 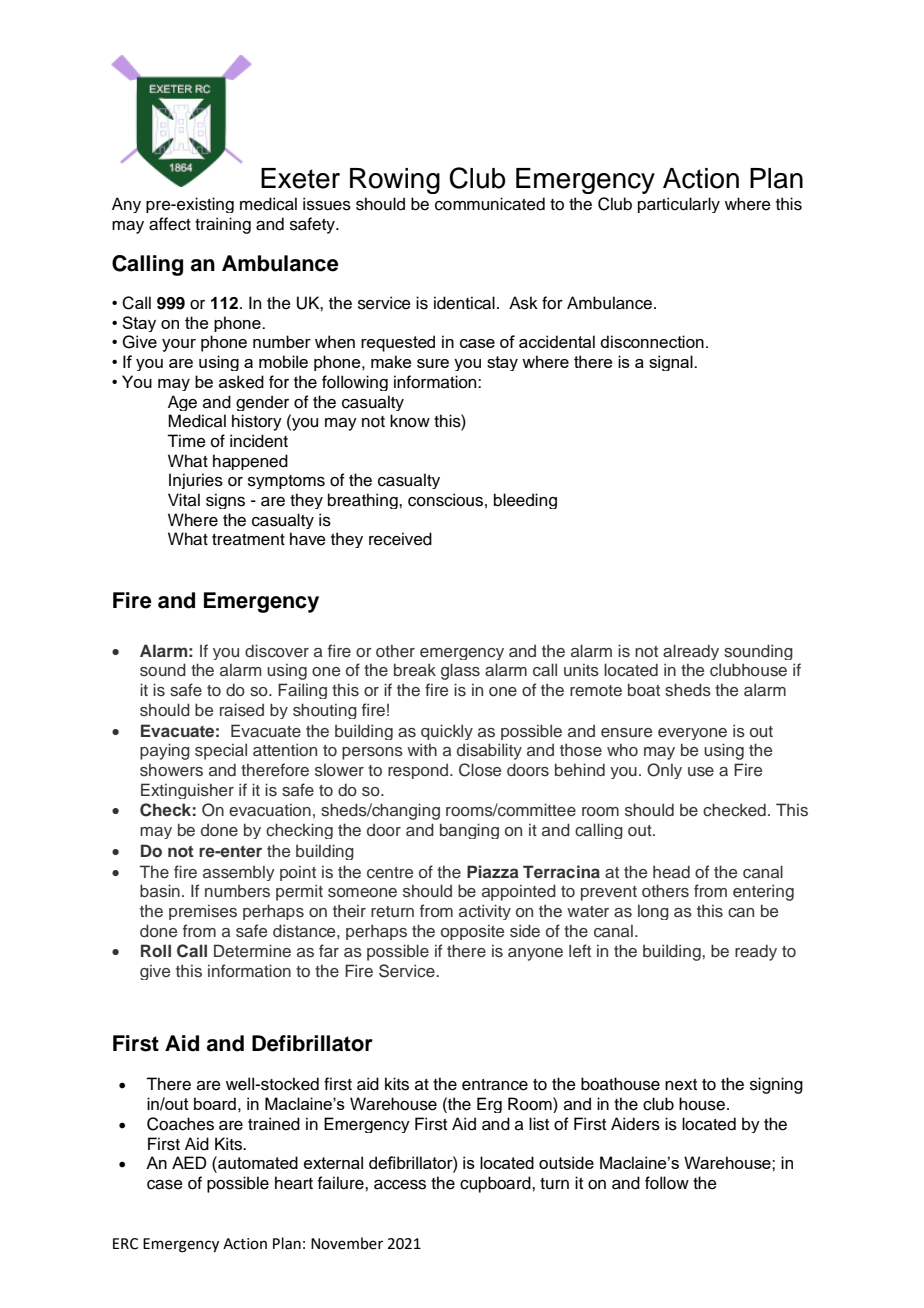 What do you see at coordinates (189, 1162) in the page?
I see `AED` at bounding box center [189, 1162].
